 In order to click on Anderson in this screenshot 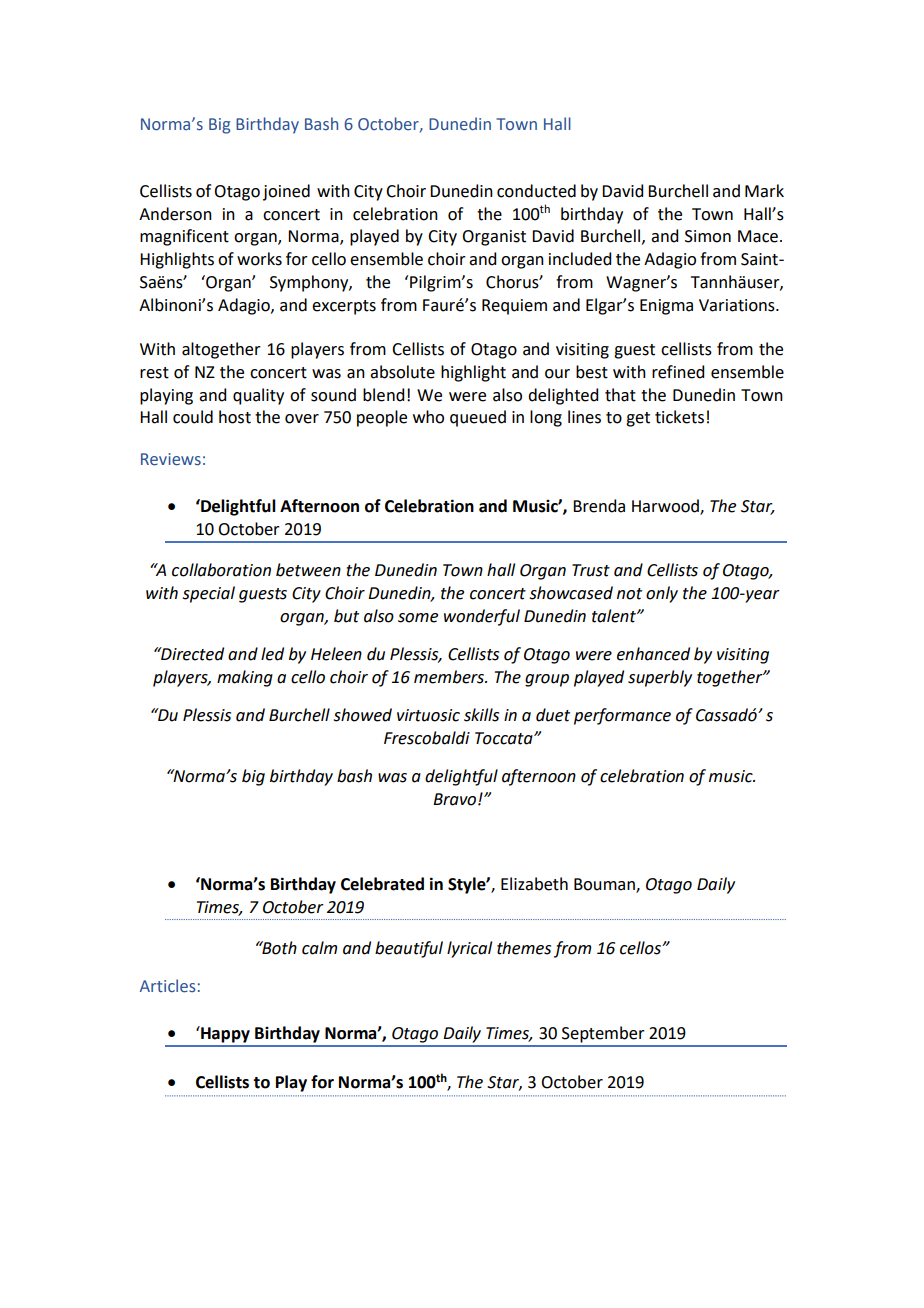, I will do `click(175, 214)`.
